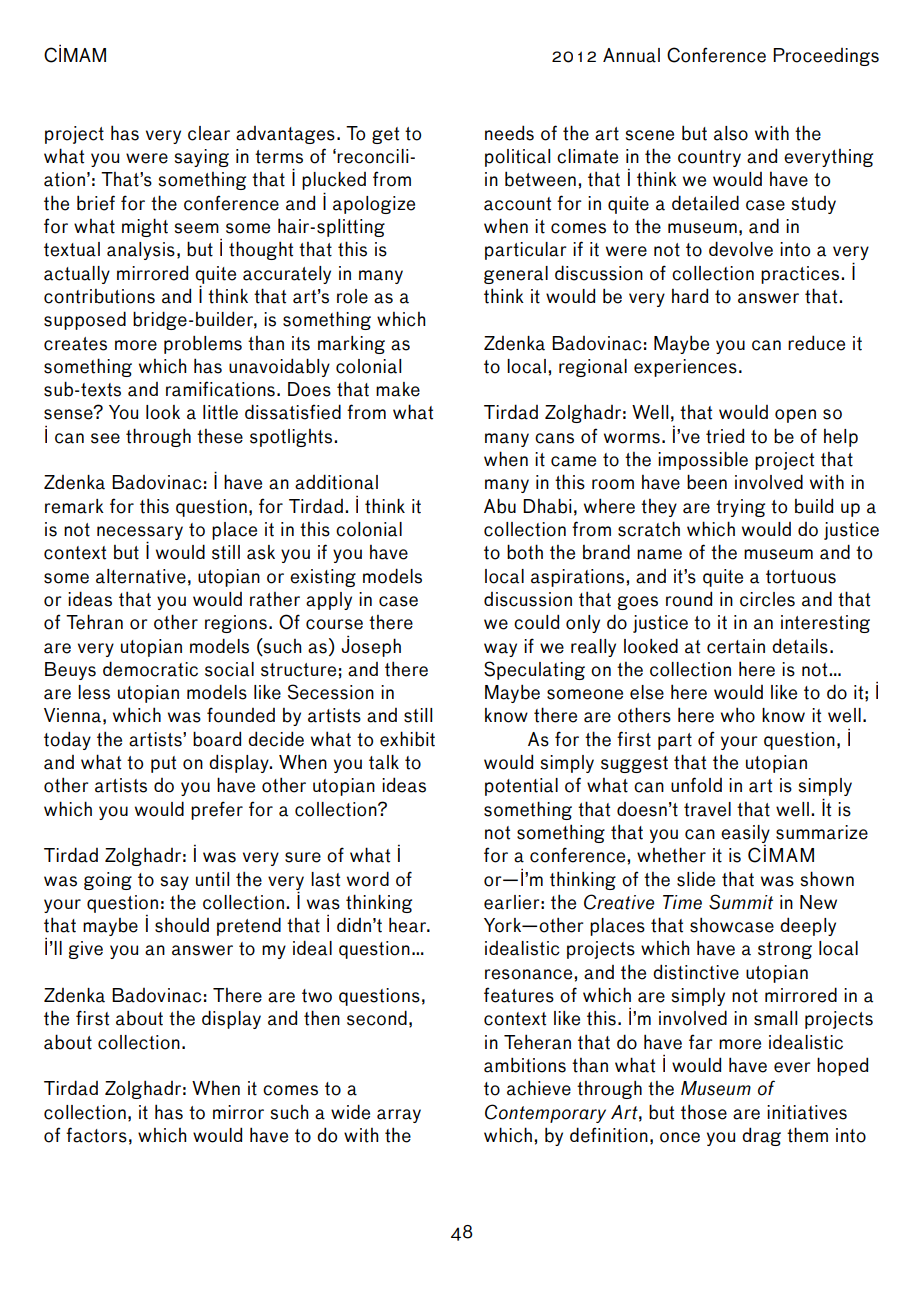 The height and width of the screenshot is (1308, 924). Describe the element at coordinates (816, 343) in the screenshot. I see `reduce` at that location.
